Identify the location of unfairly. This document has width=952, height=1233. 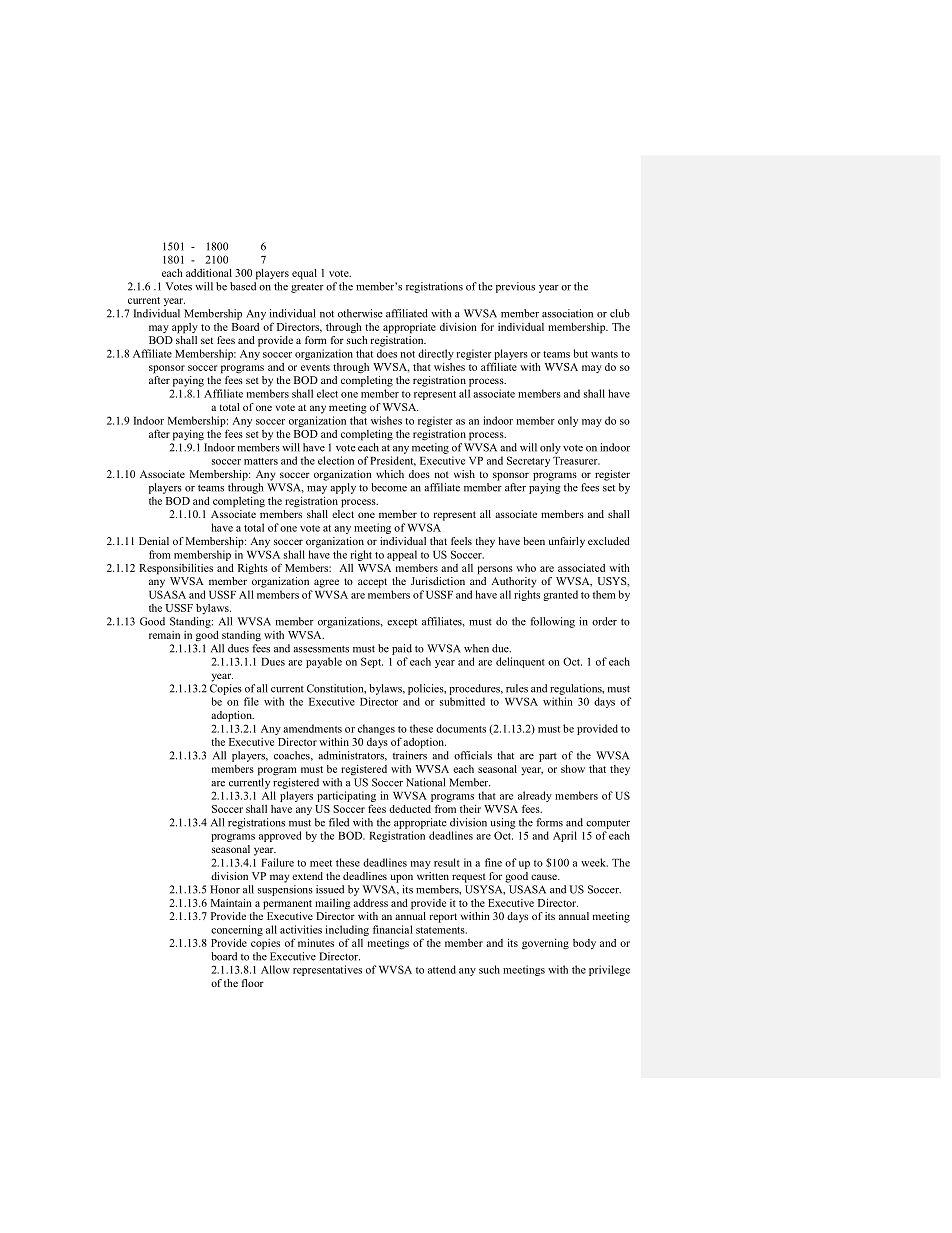
(567, 542).
